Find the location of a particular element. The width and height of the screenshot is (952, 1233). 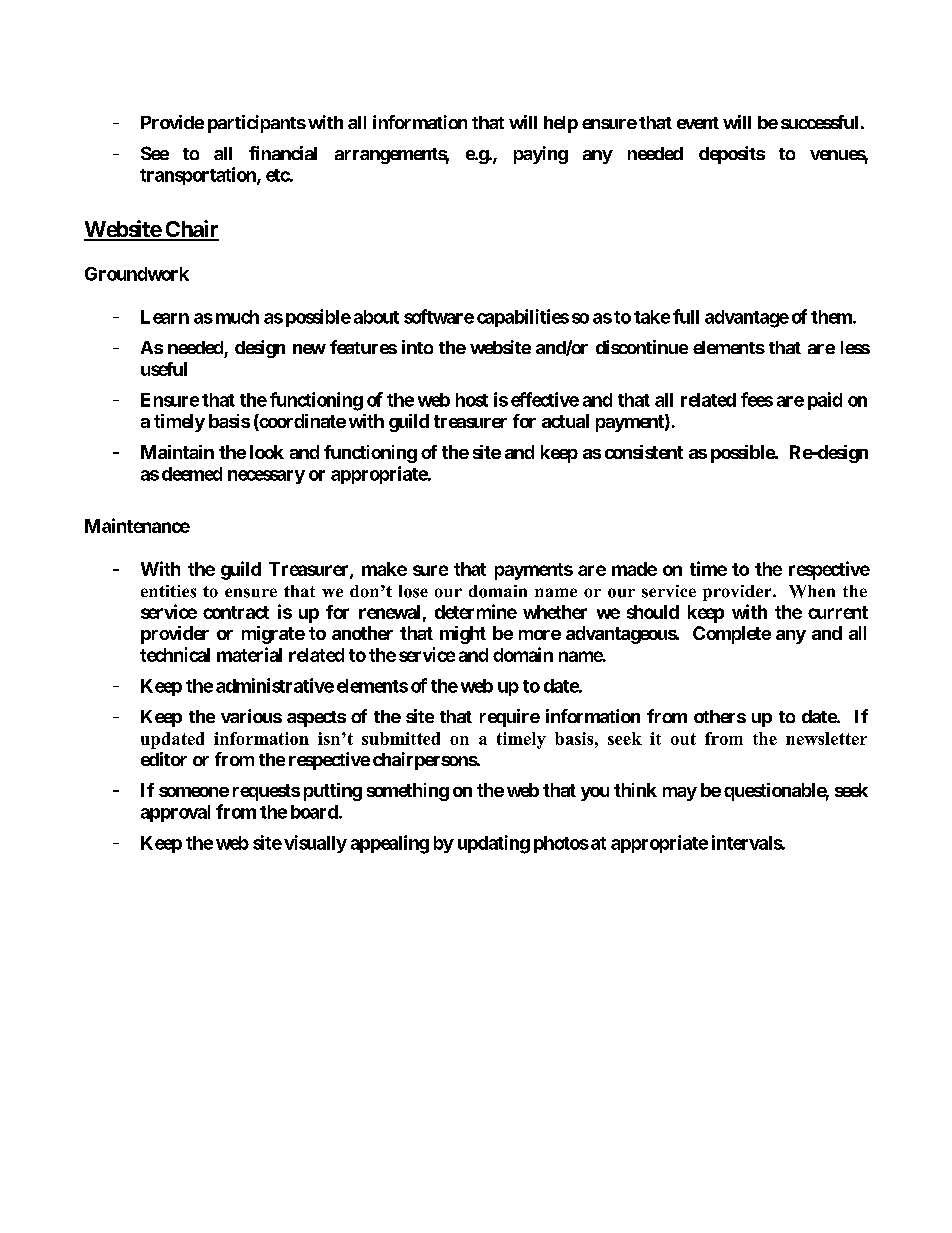

host is located at coordinates (472, 400).
